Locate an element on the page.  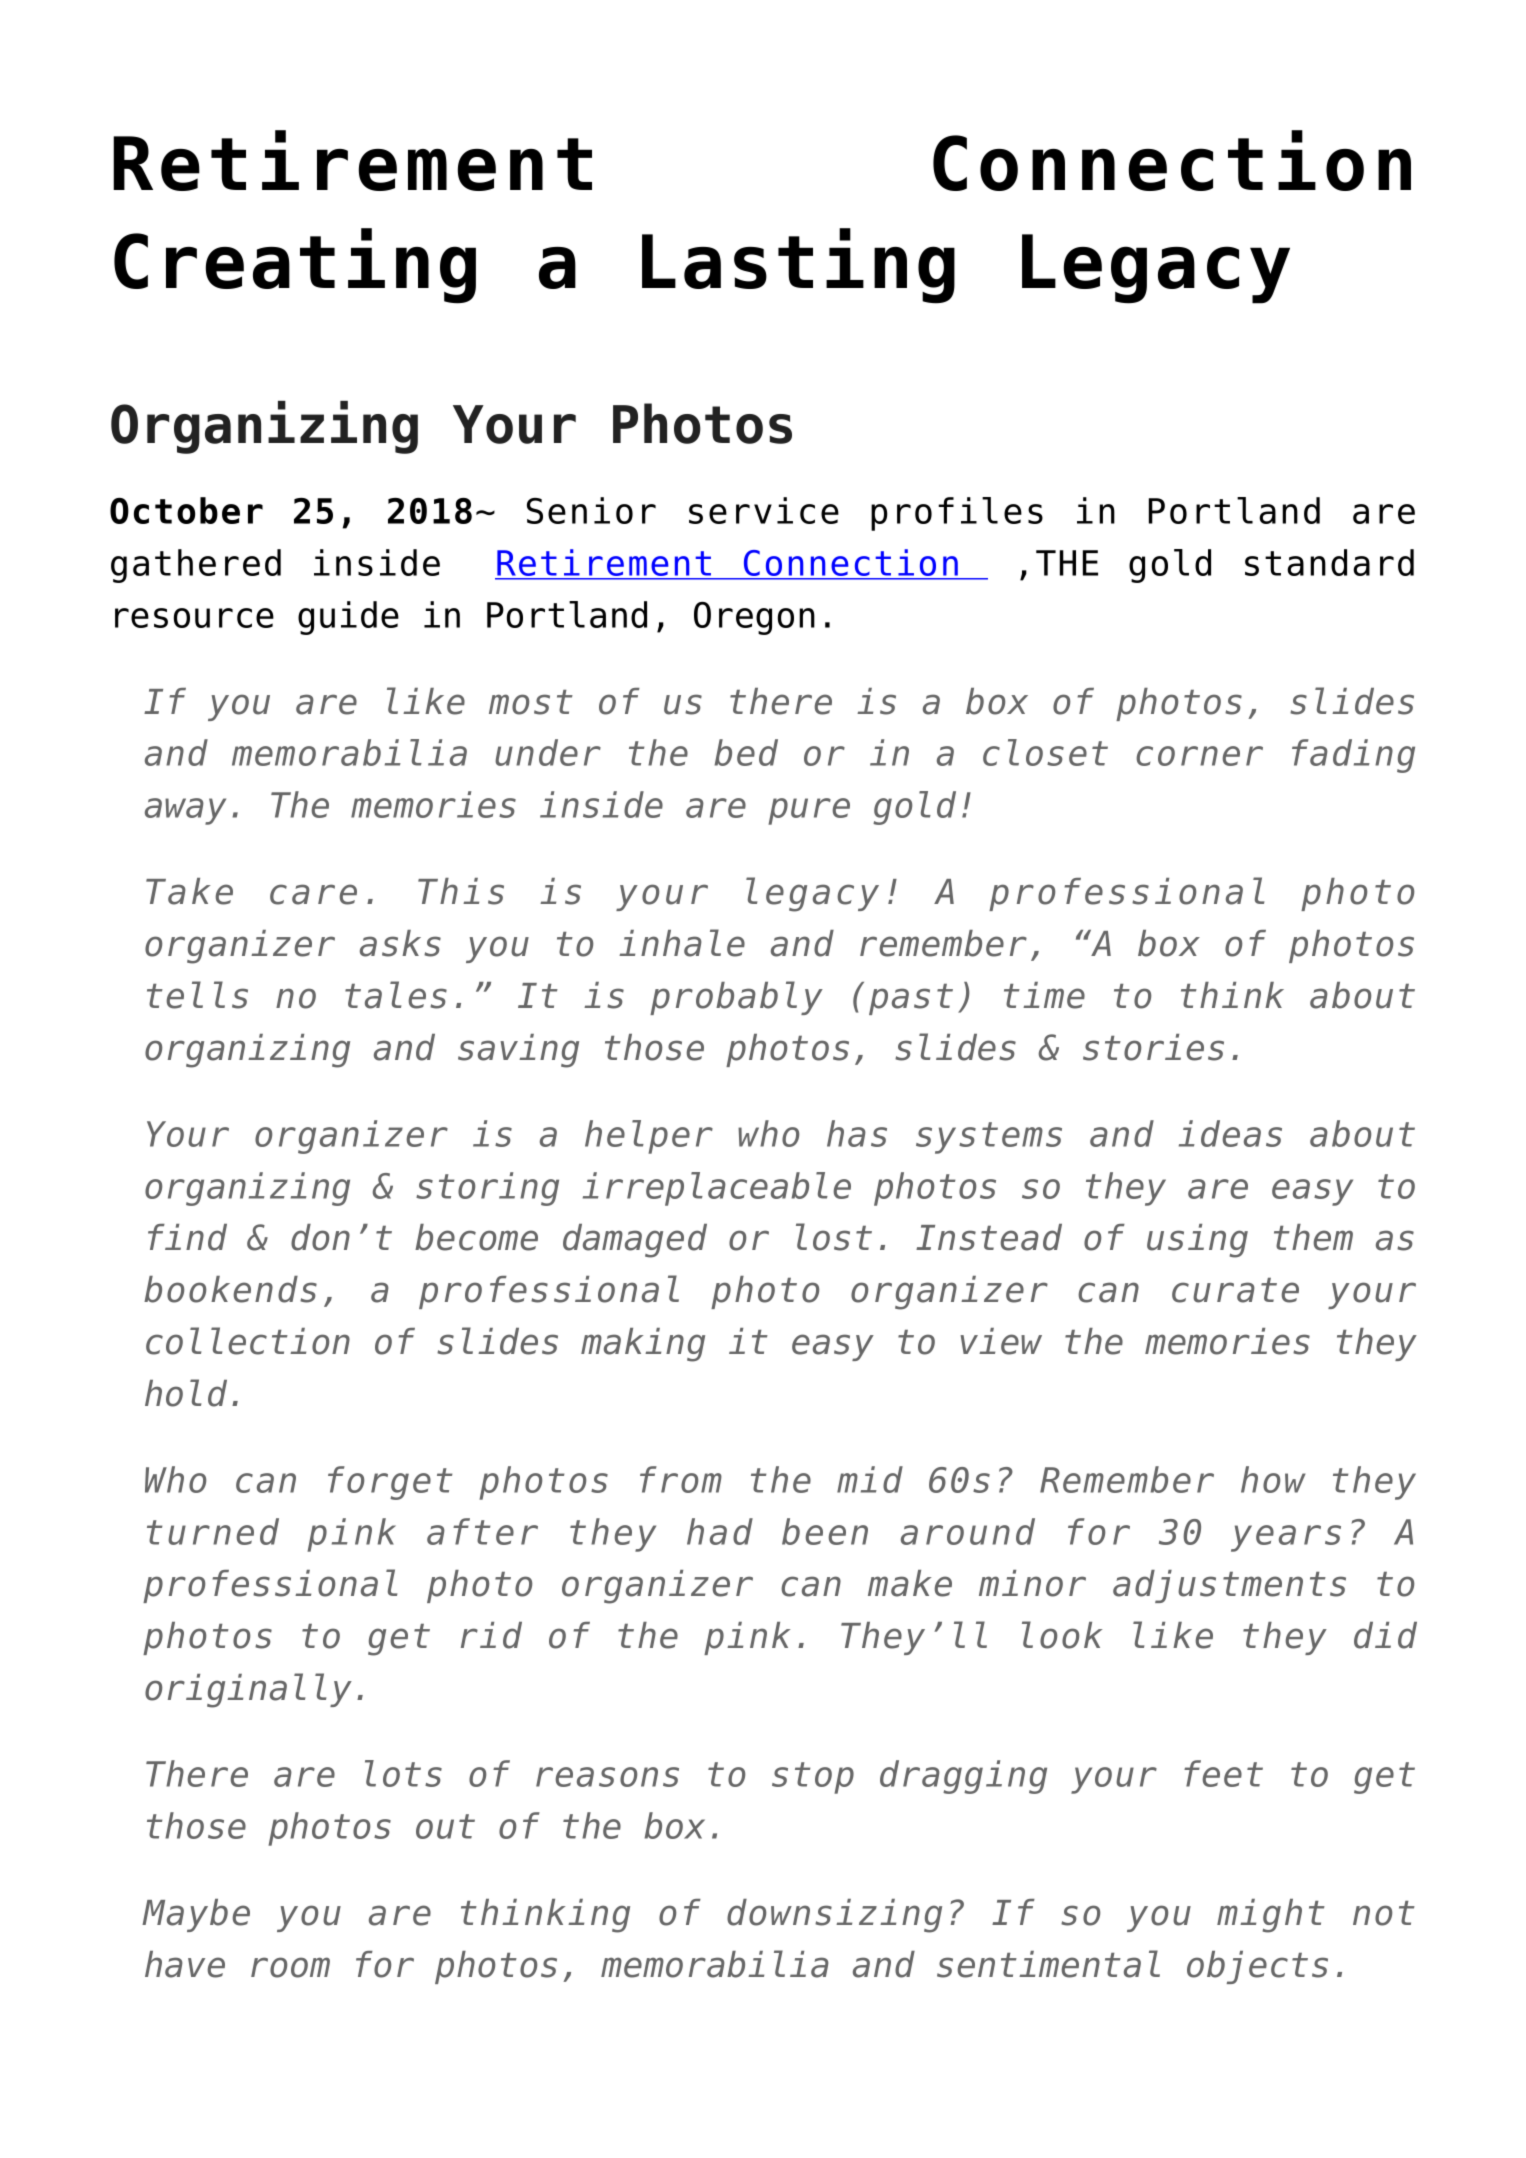
Lasting is located at coordinates (798, 266).
